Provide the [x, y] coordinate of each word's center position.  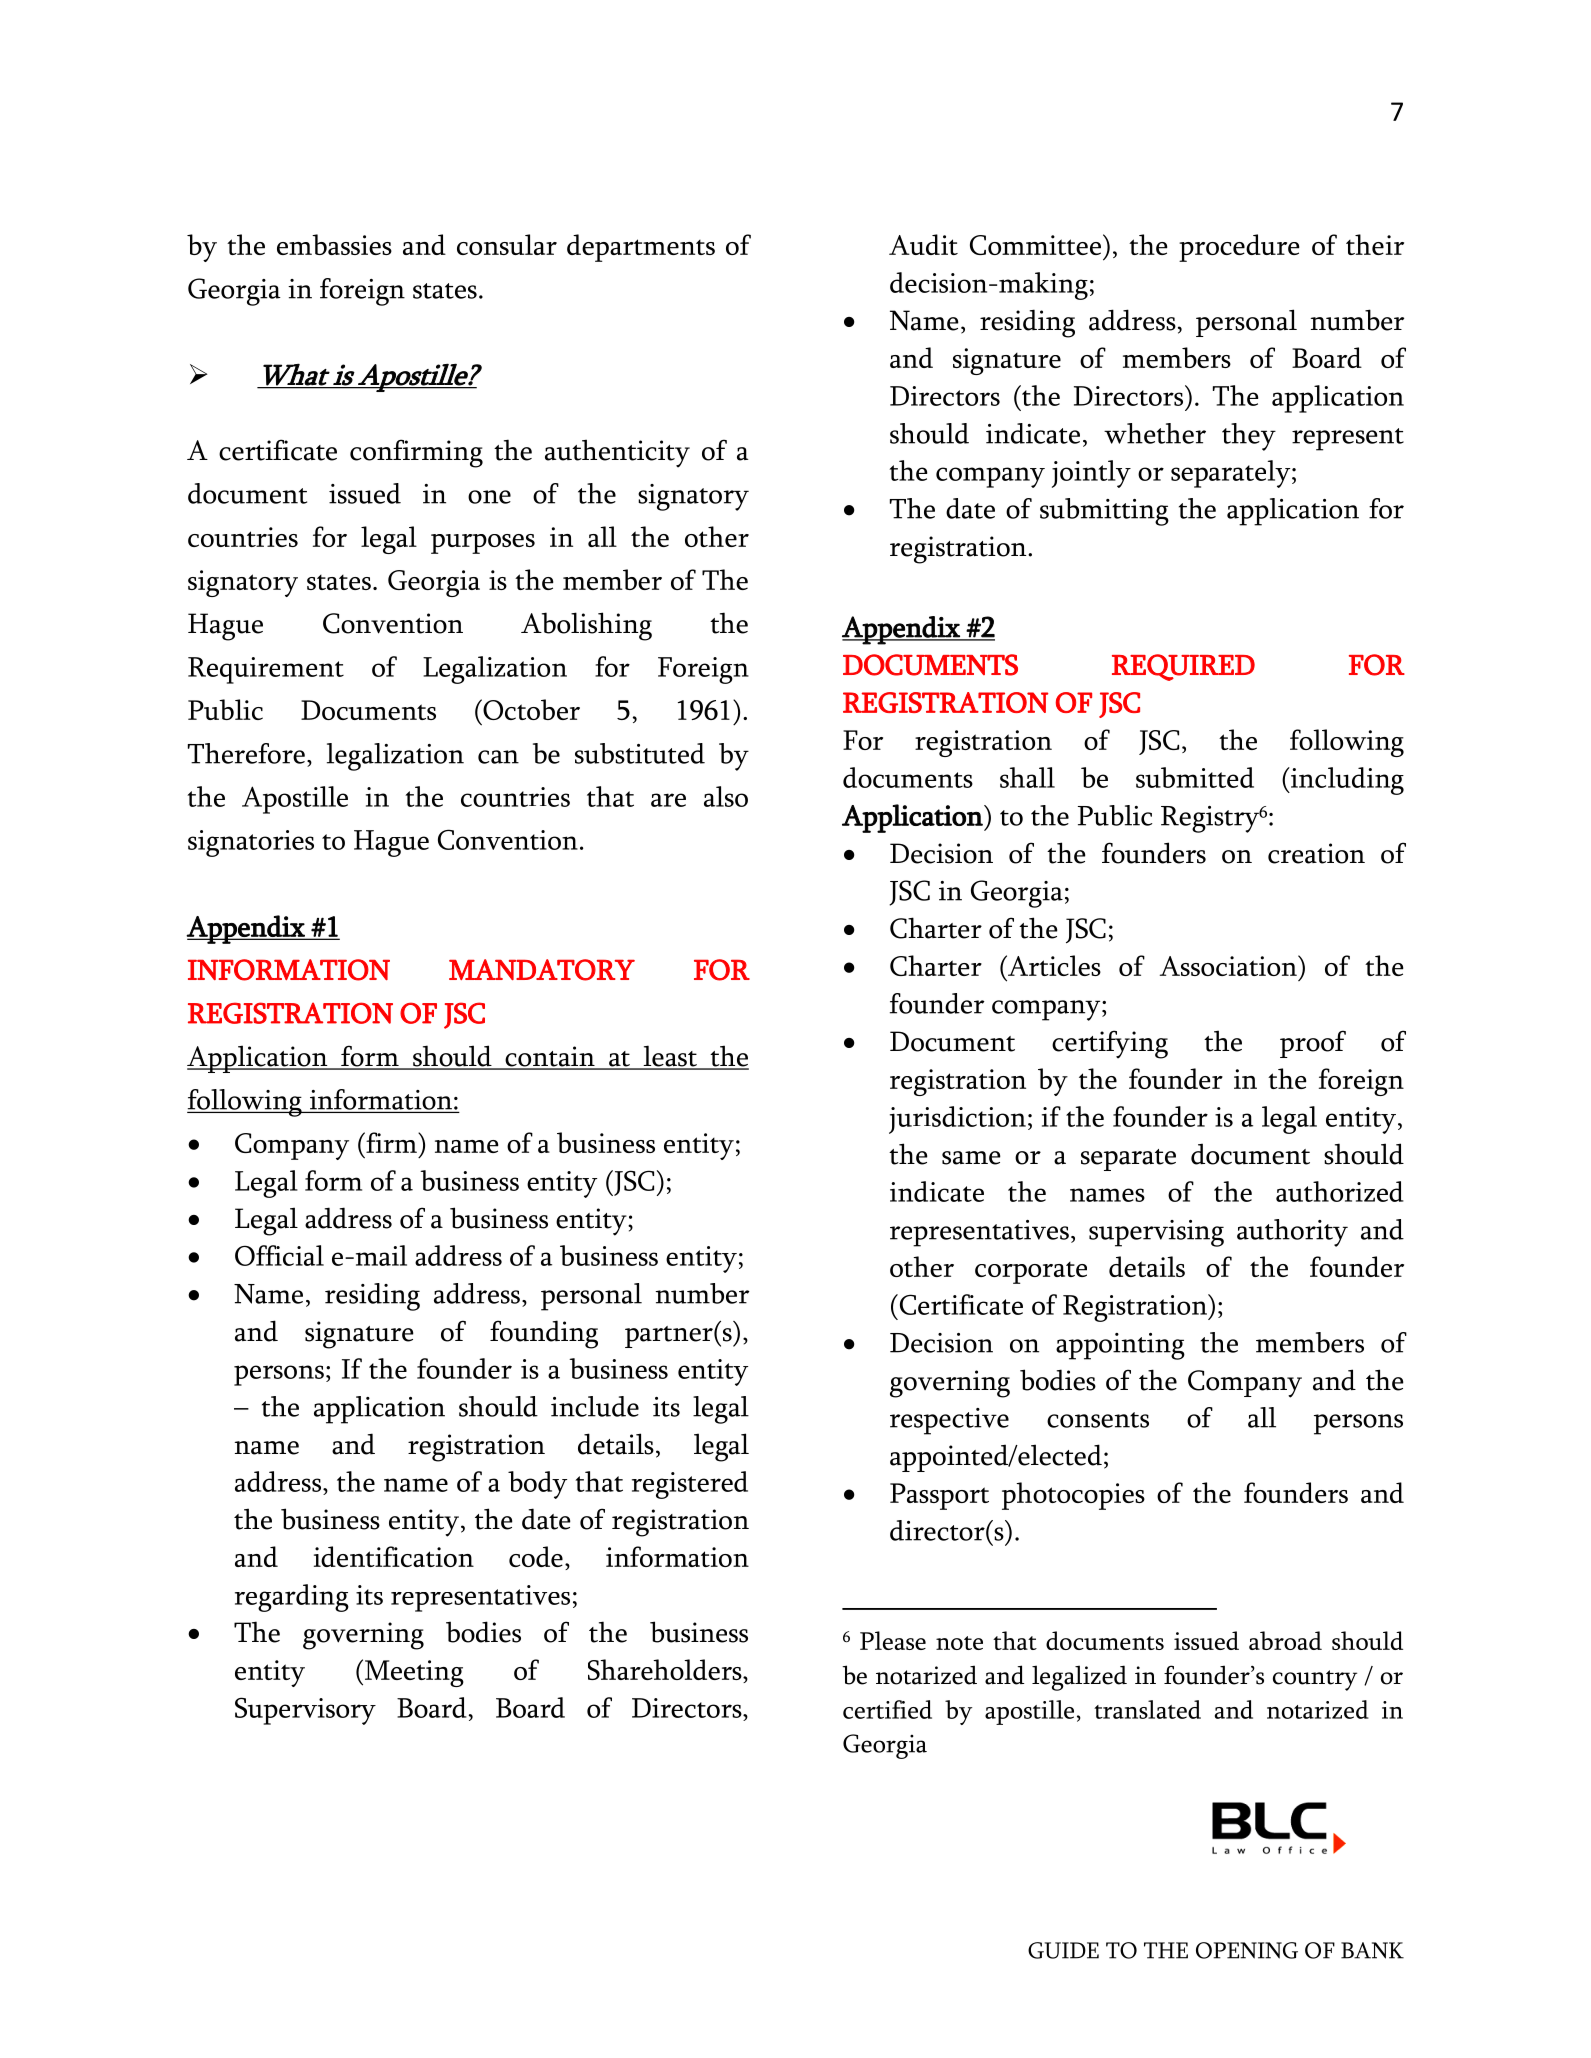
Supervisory [305, 1711]
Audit [923, 244]
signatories [251, 843]
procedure [1239, 248]
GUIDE [1063, 1950]
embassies [334, 244]
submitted [1195, 777]
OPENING [1247, 1950]
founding [544, 1334]
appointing [1120, 1346]
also [726, 796]
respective [949, 1421]
